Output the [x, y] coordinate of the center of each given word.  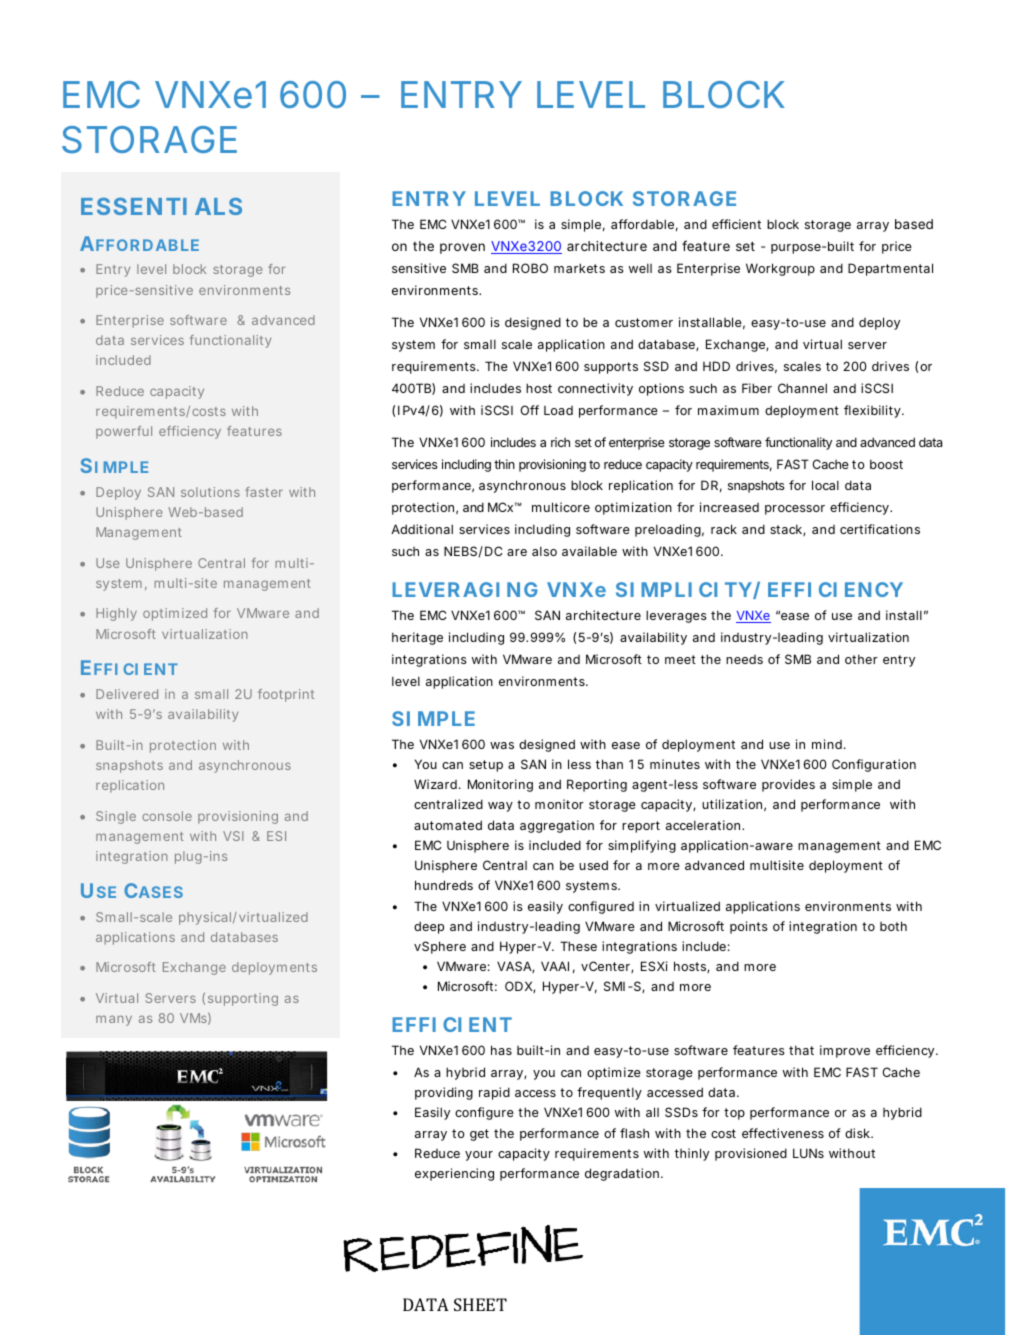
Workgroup [780, 269]
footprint [286, 695]
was [502, 745]
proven [462, 248]
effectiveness [783, 1133]
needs [744, 659]
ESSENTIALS [161, 206]
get [479, 1135]
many [114, 1020]
